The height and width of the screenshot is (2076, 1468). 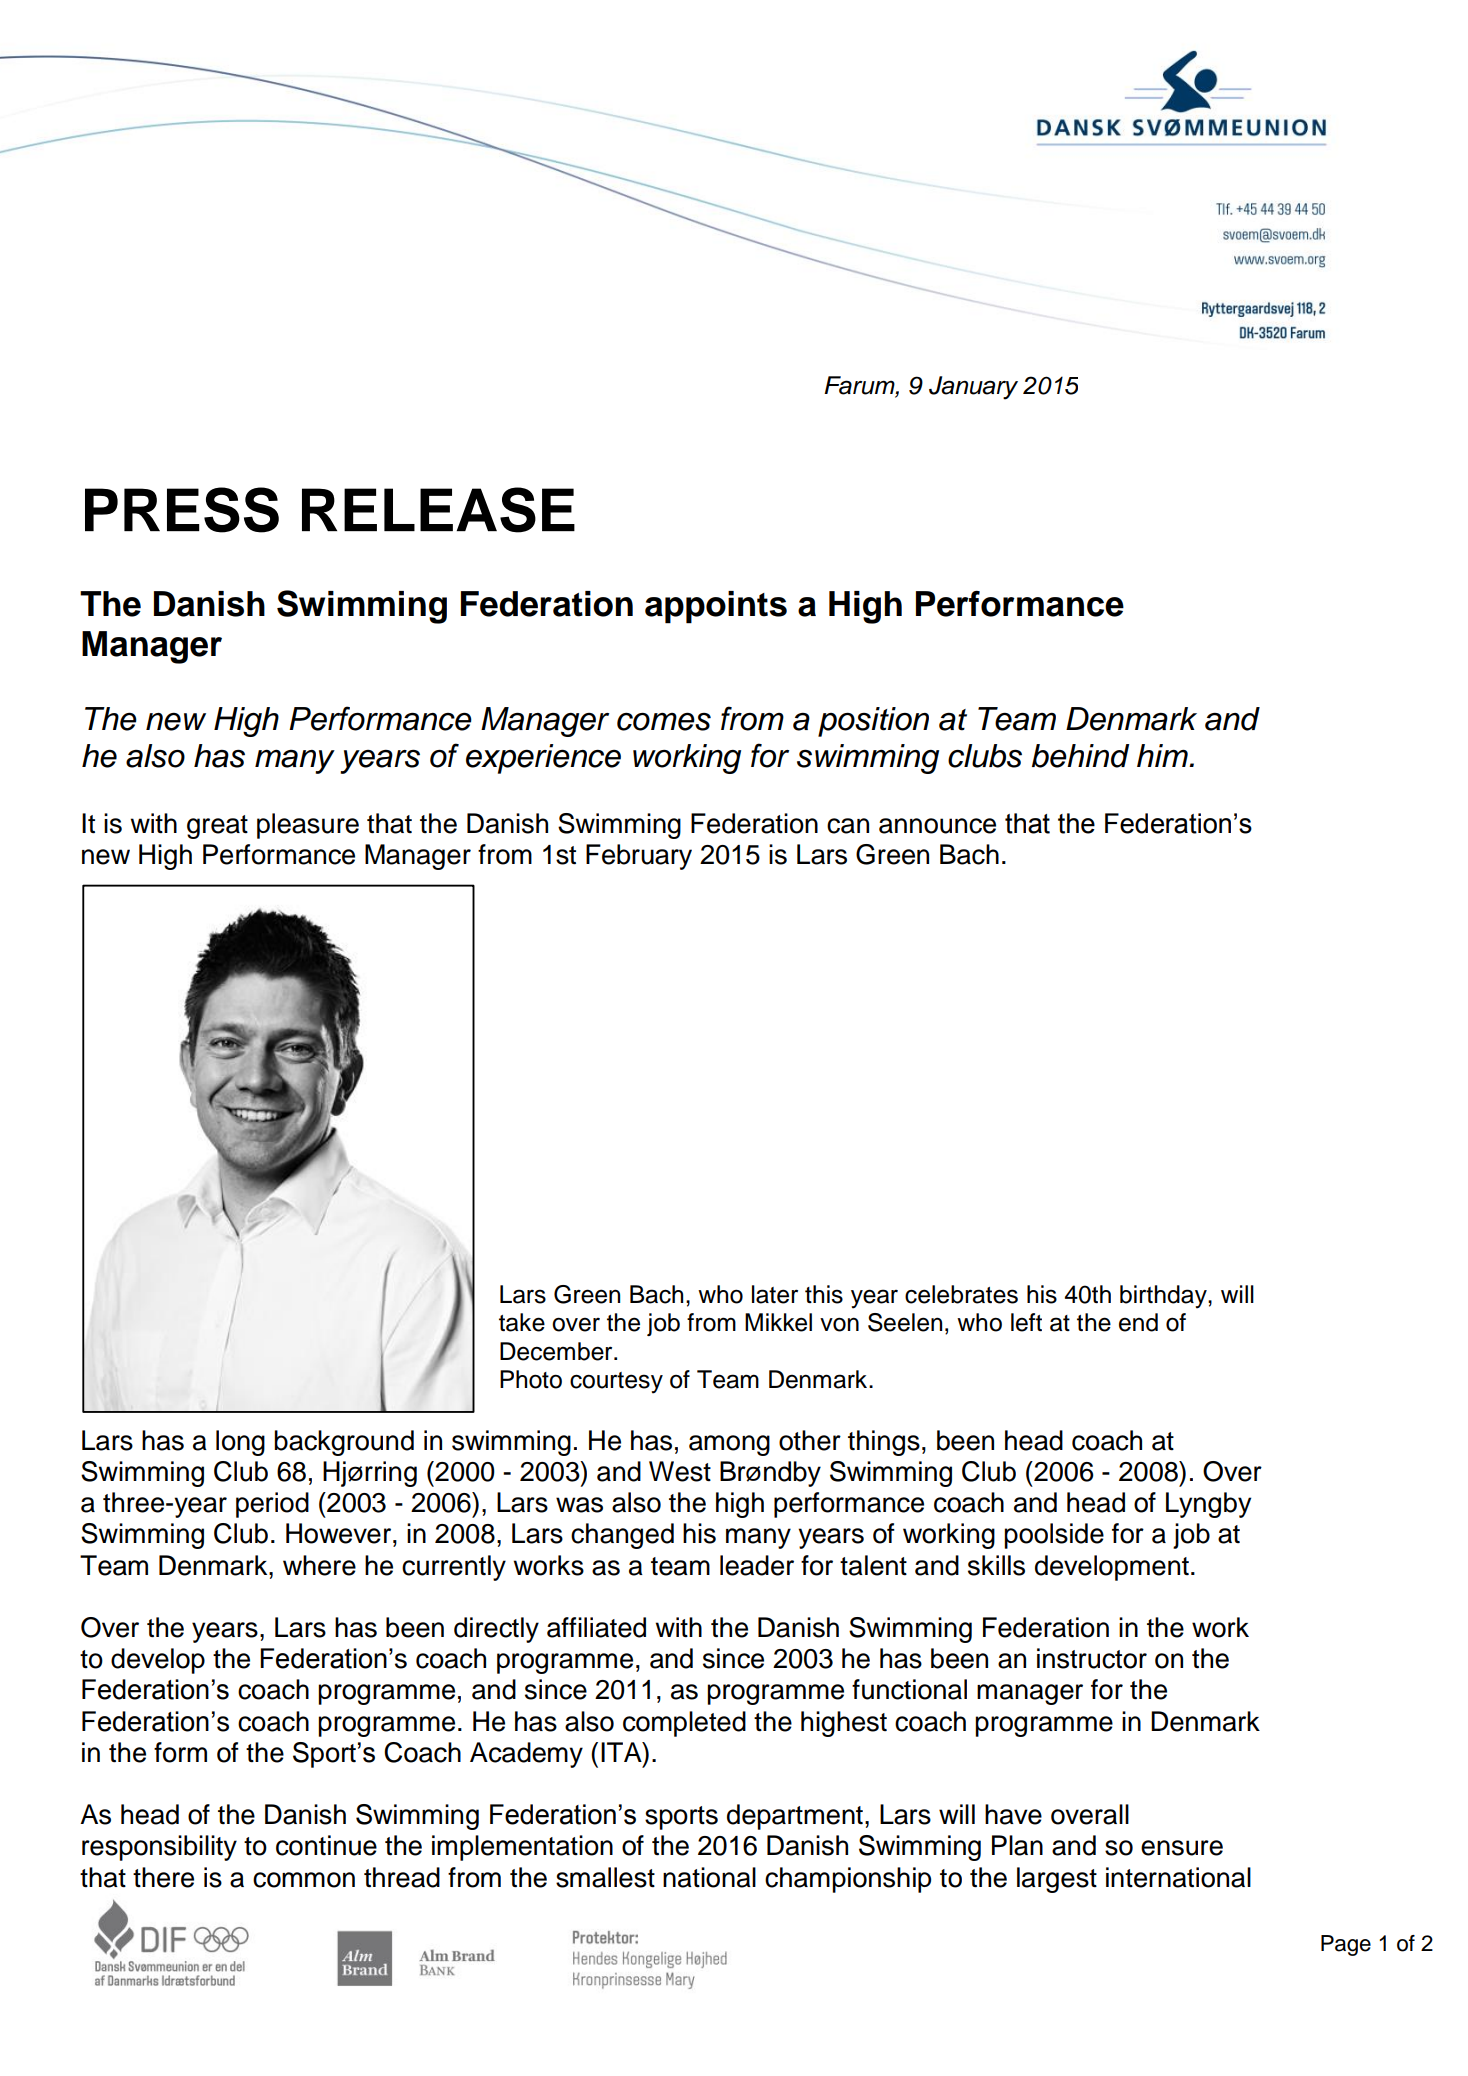 What do you see at coordinates (308, 826) in the screenshot?
I see `pleasure` at bounding box center [308, 826].
